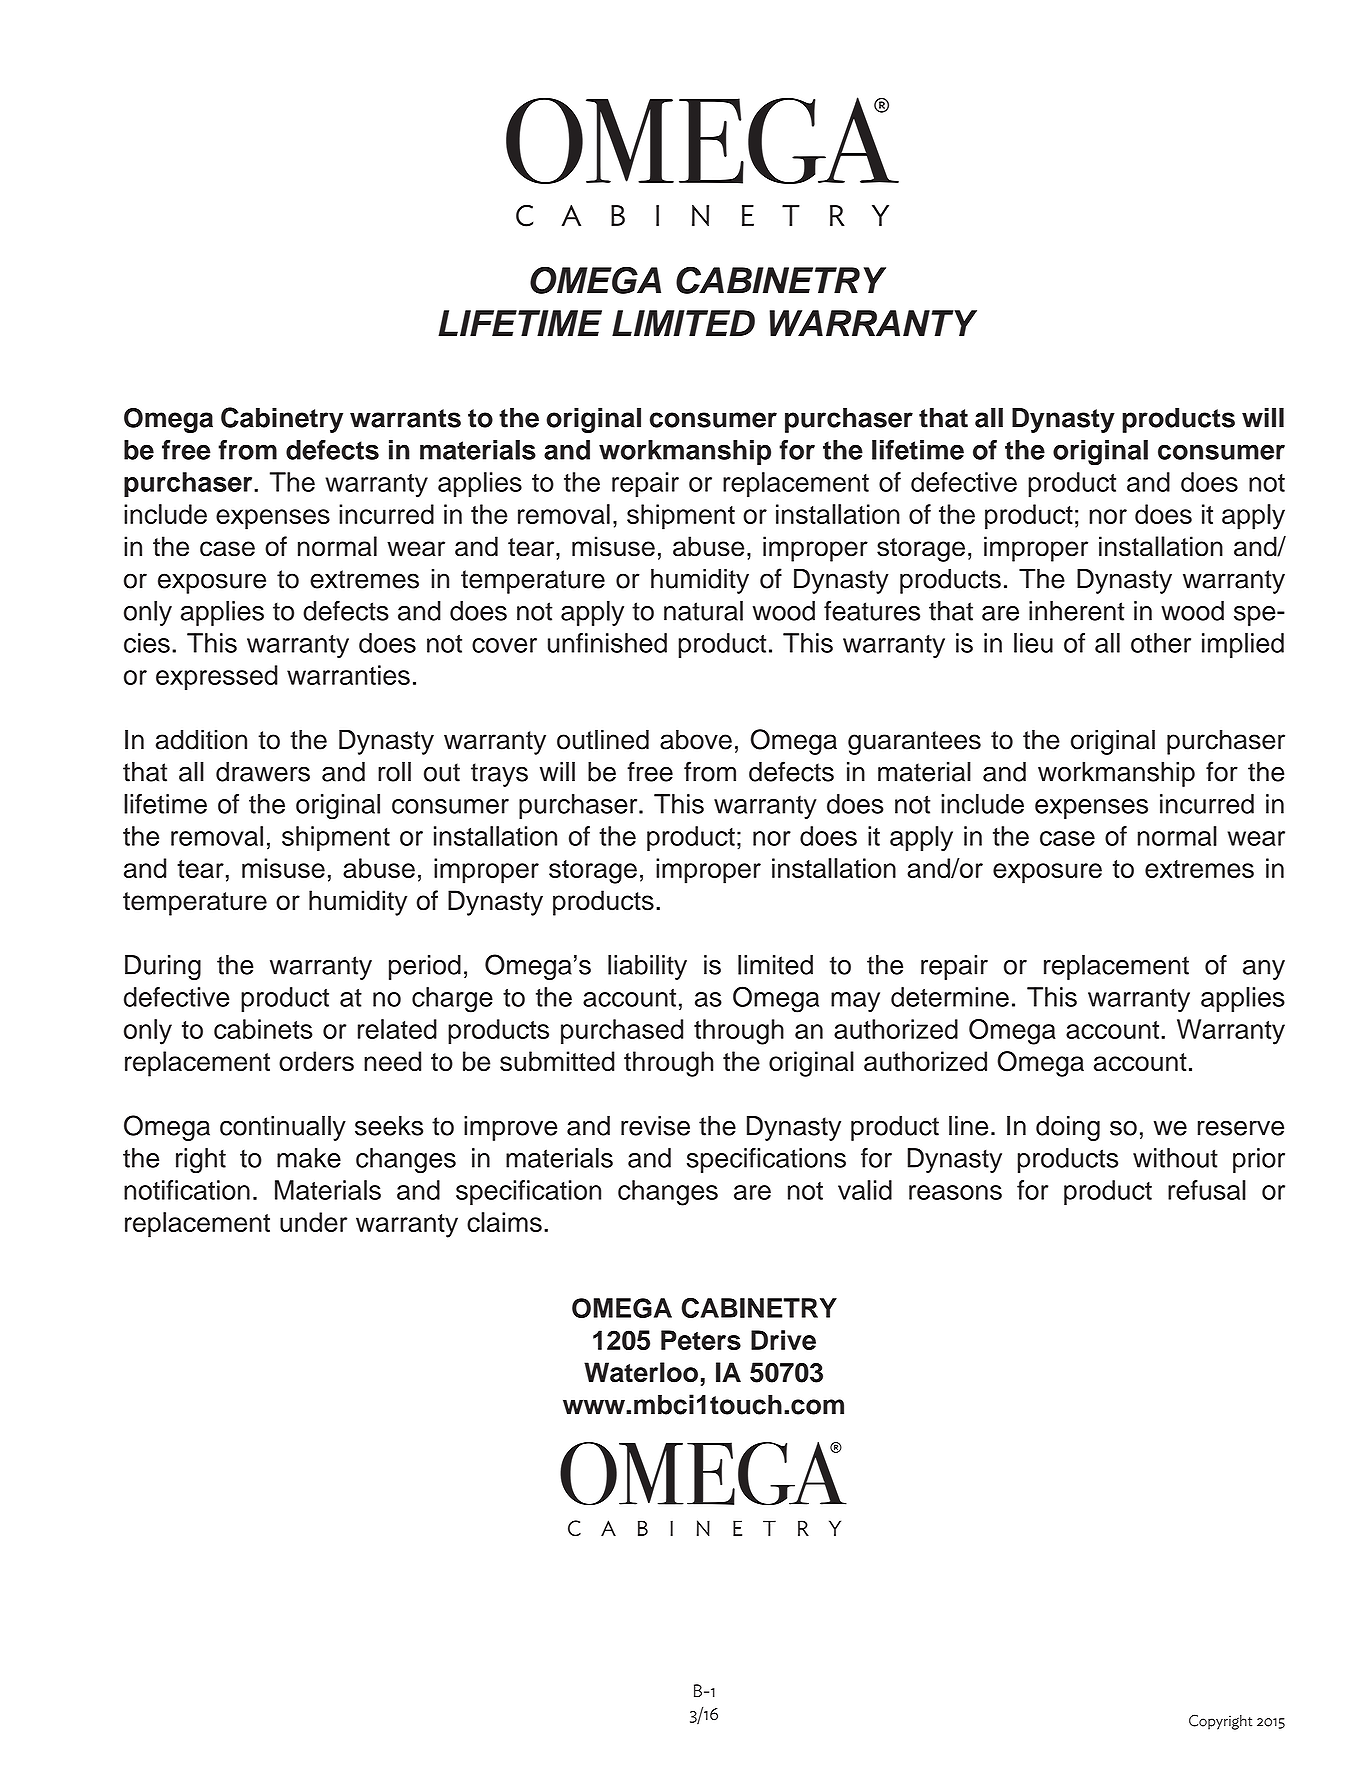 This image has height=1770, width=1368. What do you see at coordinates (655, 1126) in the image?
I see `revise` at bounding box center [655, 1126].
